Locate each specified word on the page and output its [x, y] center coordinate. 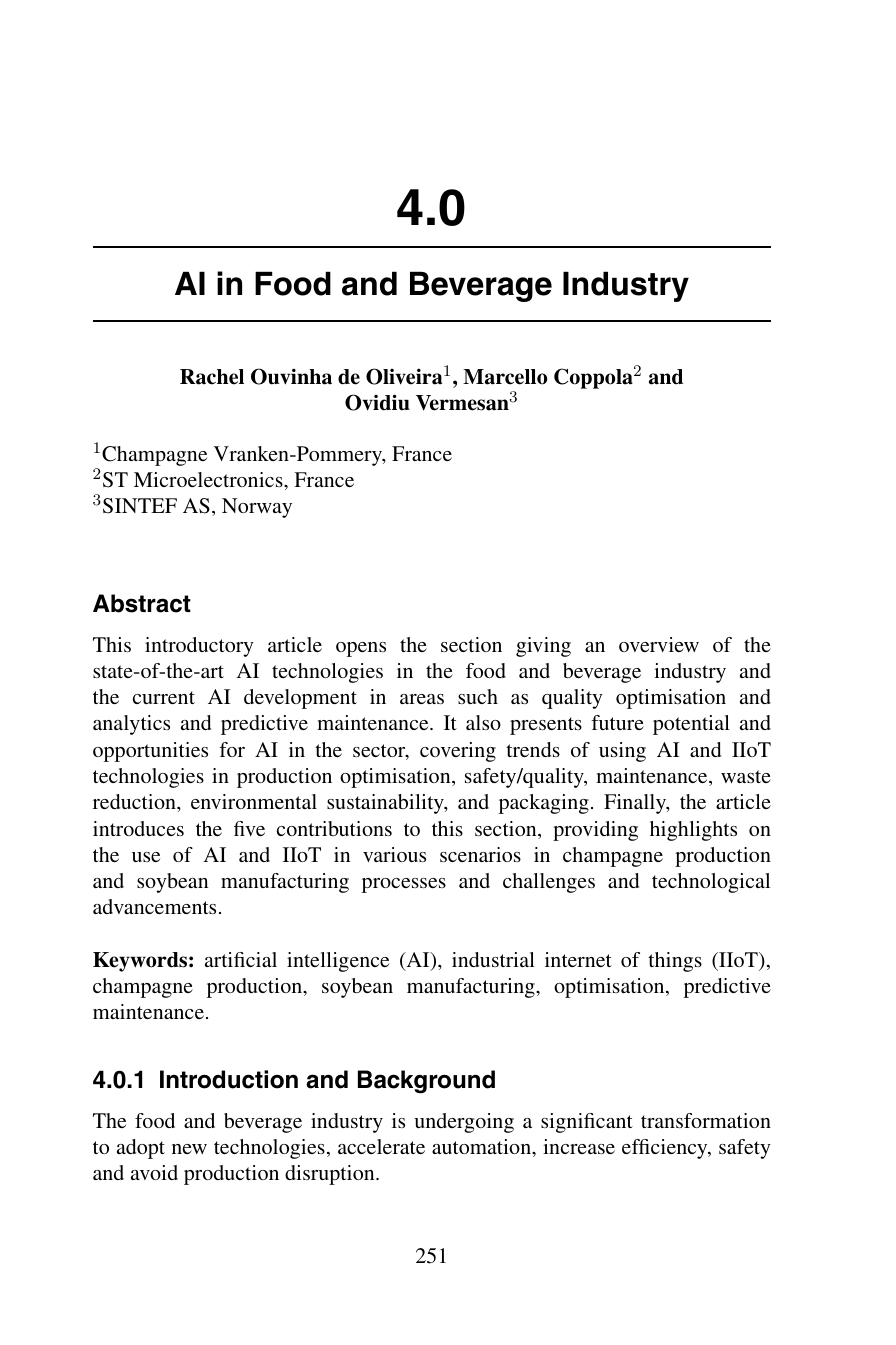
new [189, 1149]
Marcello [505, 377]
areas [422, 699]
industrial [493, 959]
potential [691, 725]
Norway [257, 508]
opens [361, 649]
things [675, 962]
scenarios [480, 854]
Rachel [212, 377]
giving [543, 647]
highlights [693, 831]
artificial [241, 959]
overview [659, 644]
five [249, 828]
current [164, 697]
